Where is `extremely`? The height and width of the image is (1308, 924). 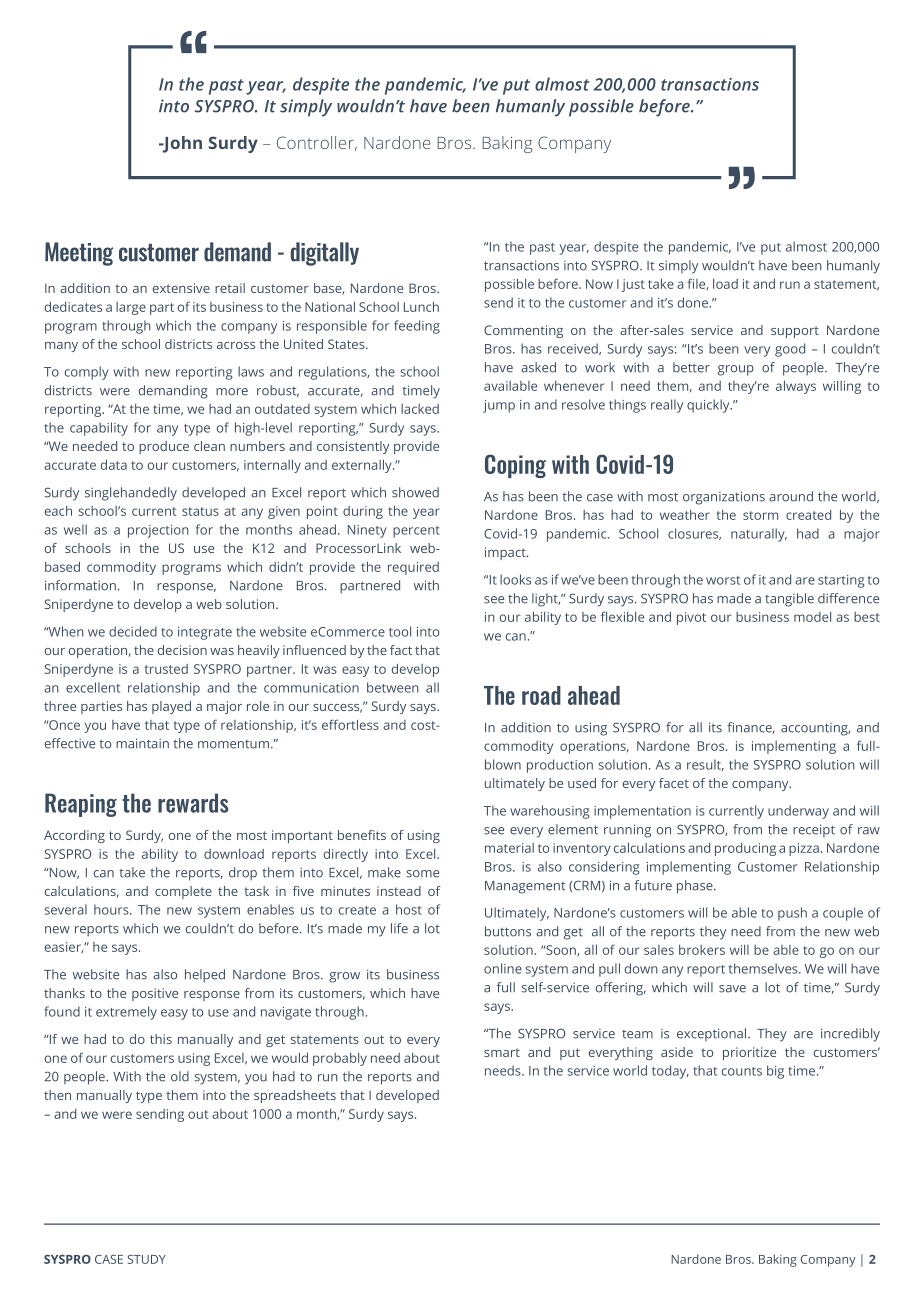 extremely is located at coordinates (126, 1013).
